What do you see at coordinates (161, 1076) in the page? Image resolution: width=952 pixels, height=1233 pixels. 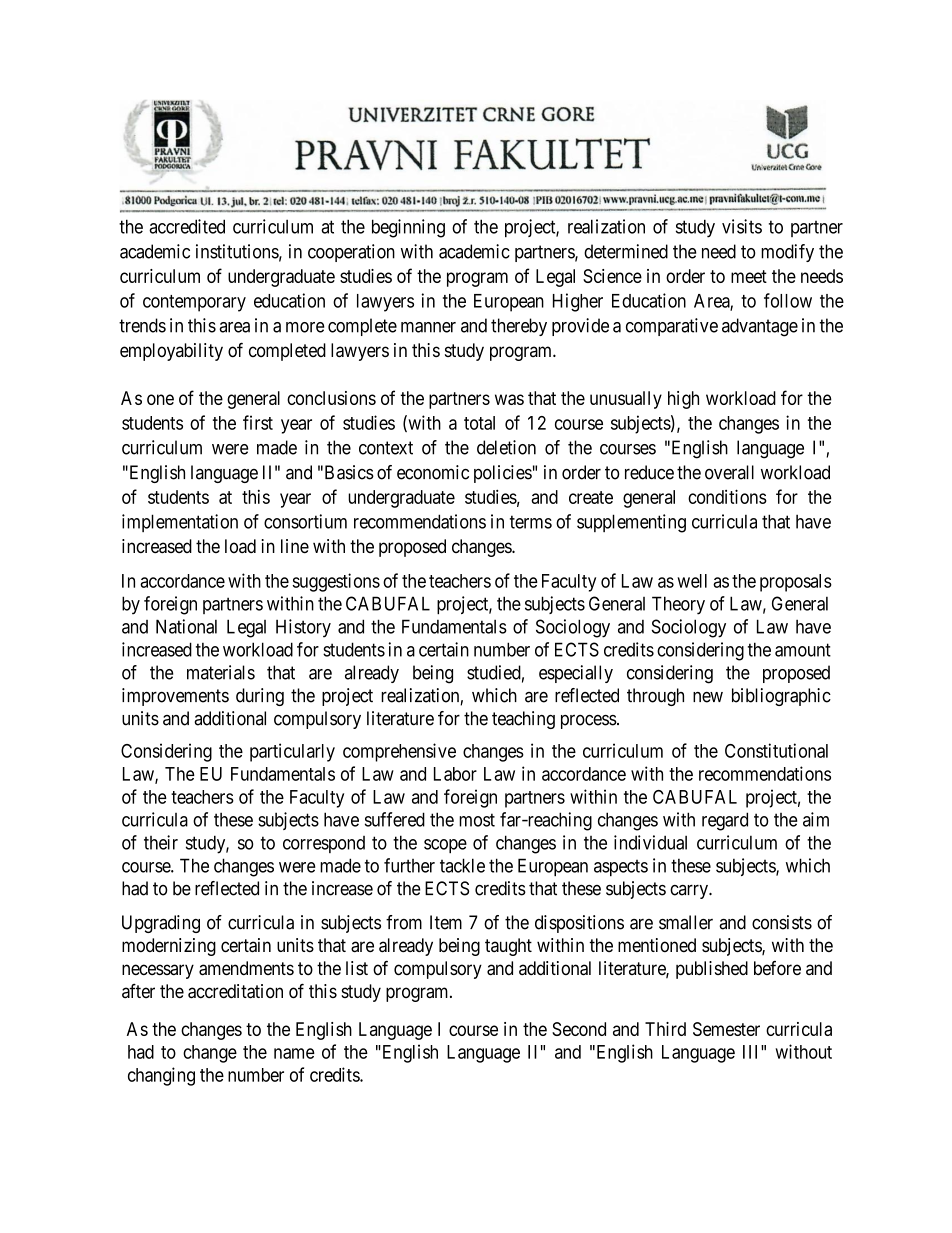 I see `changing` at bounding box center [161, 1076].
